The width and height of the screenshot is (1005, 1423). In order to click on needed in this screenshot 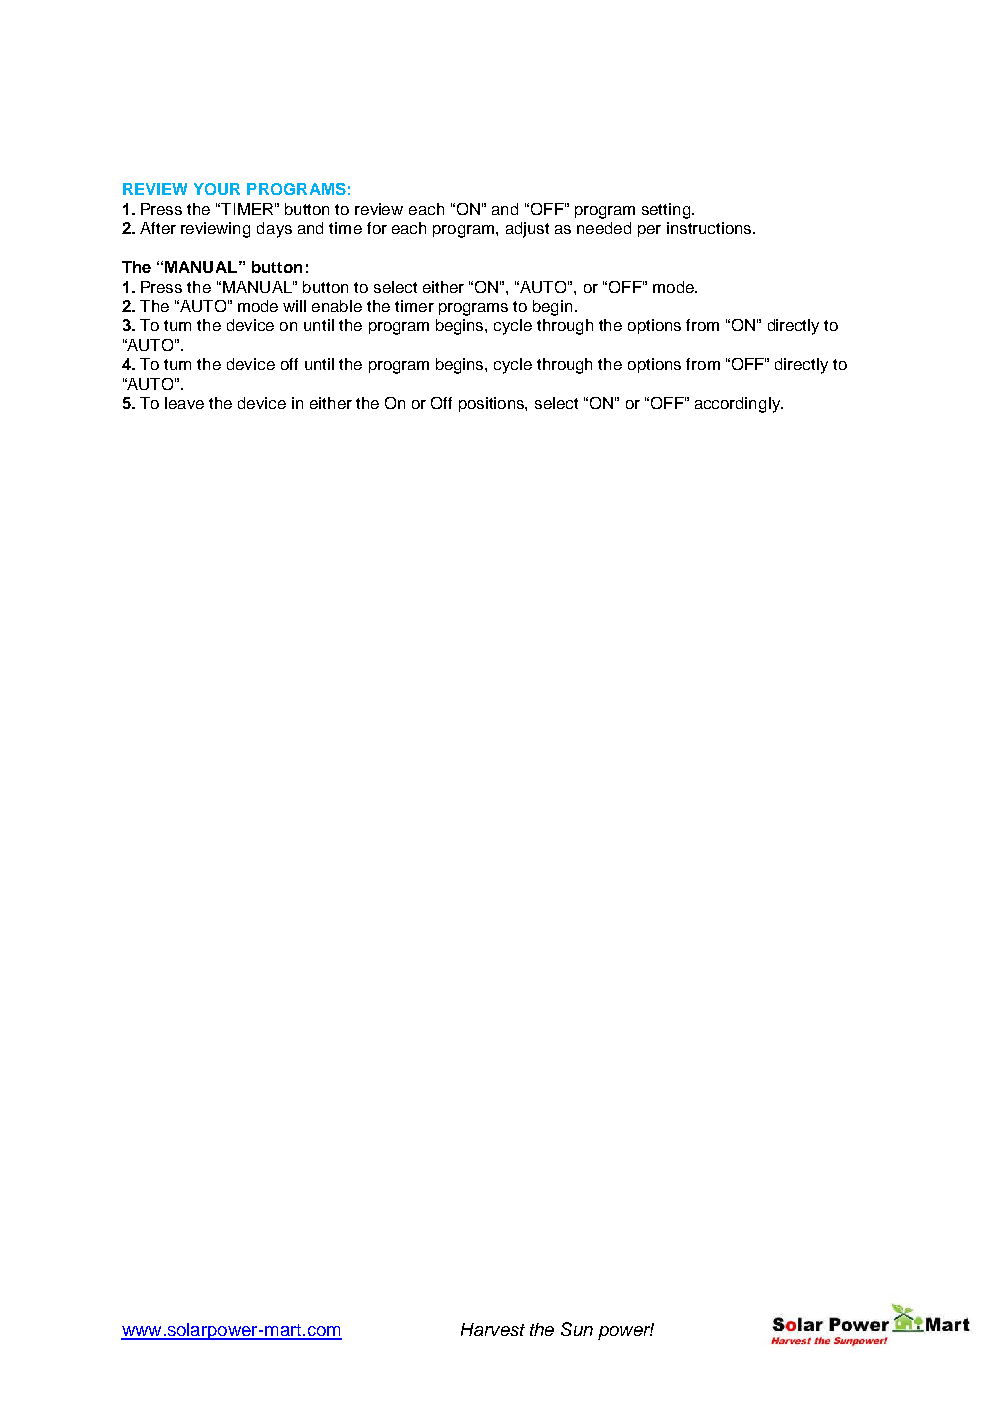, I will do `click(604, 228)`.
